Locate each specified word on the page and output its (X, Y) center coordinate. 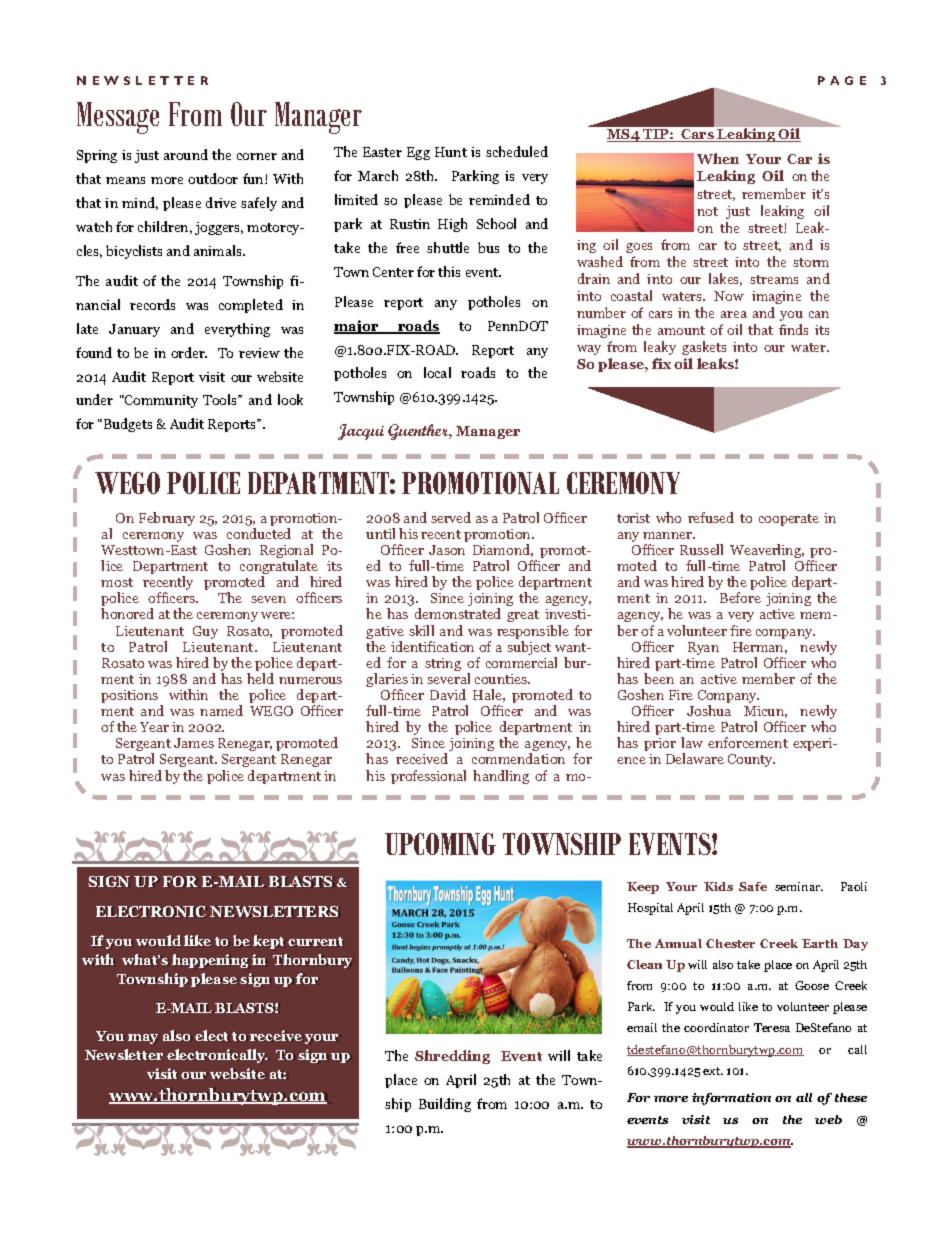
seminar (799, 886)
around (186, 154)
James (194, 743)
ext (713, 1071)
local (437, 372)
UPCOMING (440, 844)
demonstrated (458, 613)
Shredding (452, 1057)
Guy (205, 632)
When (718, 158)
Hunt (451, 152)
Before (740, 597)
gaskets (704, 348)
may (143, 1039)
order (189, 352)
